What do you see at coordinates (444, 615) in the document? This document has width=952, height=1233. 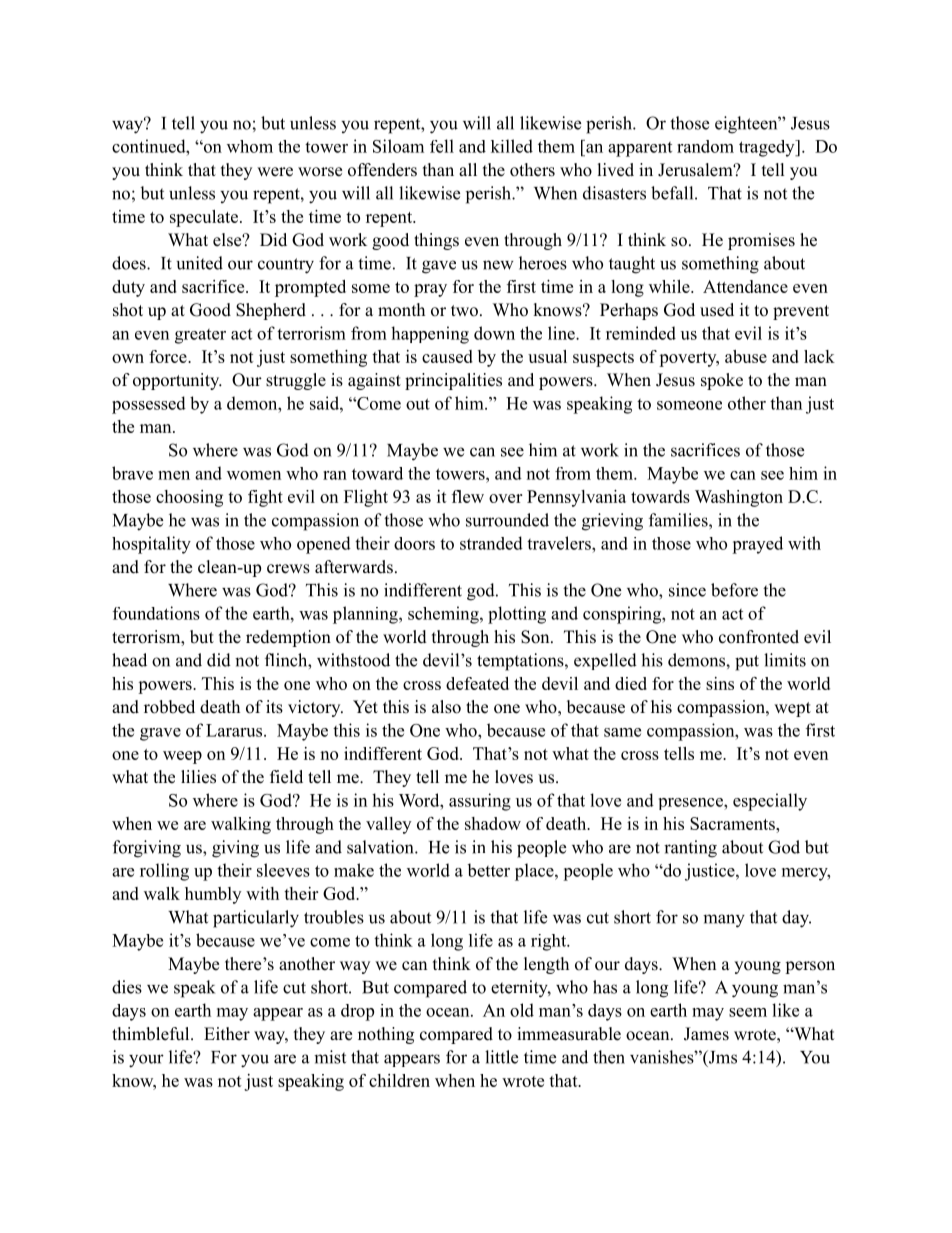 I see `scheming` at bounding box center [444, 615].
